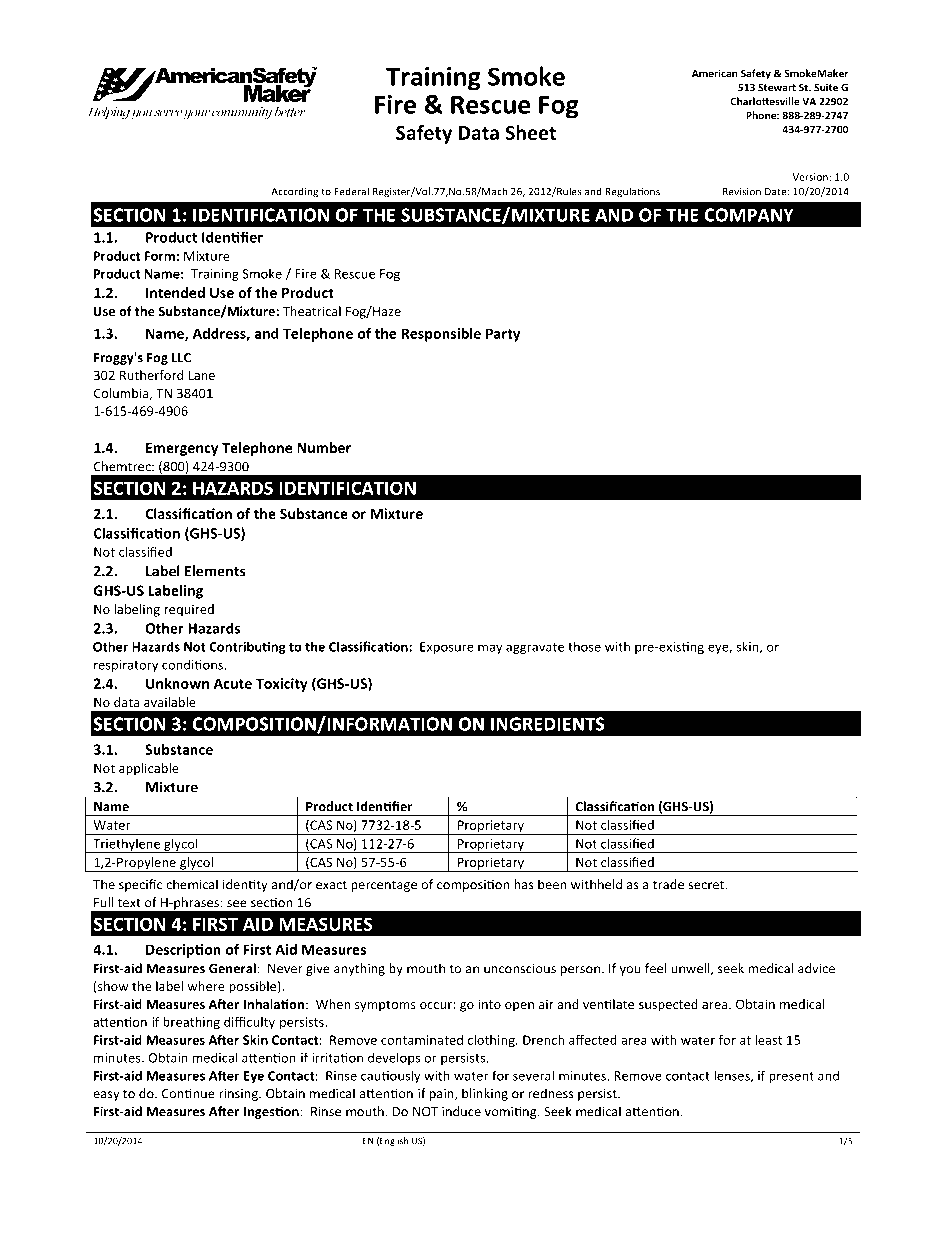 This document has height=1233, width=952. I want to click on Continue, so click(188, 1094).
